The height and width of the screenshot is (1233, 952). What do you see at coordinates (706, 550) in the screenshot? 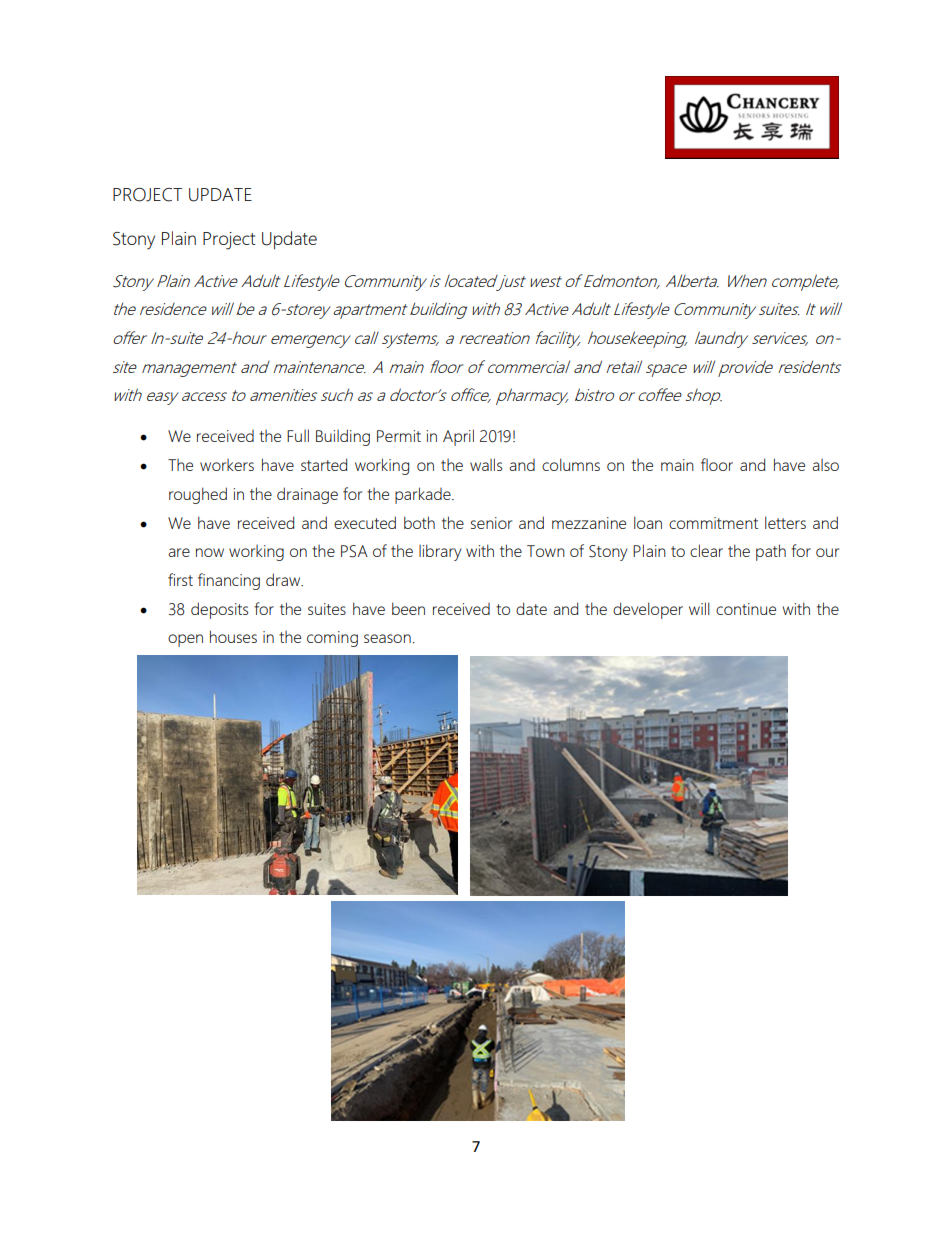
I see `clear` at bounding box center [706, 550].
